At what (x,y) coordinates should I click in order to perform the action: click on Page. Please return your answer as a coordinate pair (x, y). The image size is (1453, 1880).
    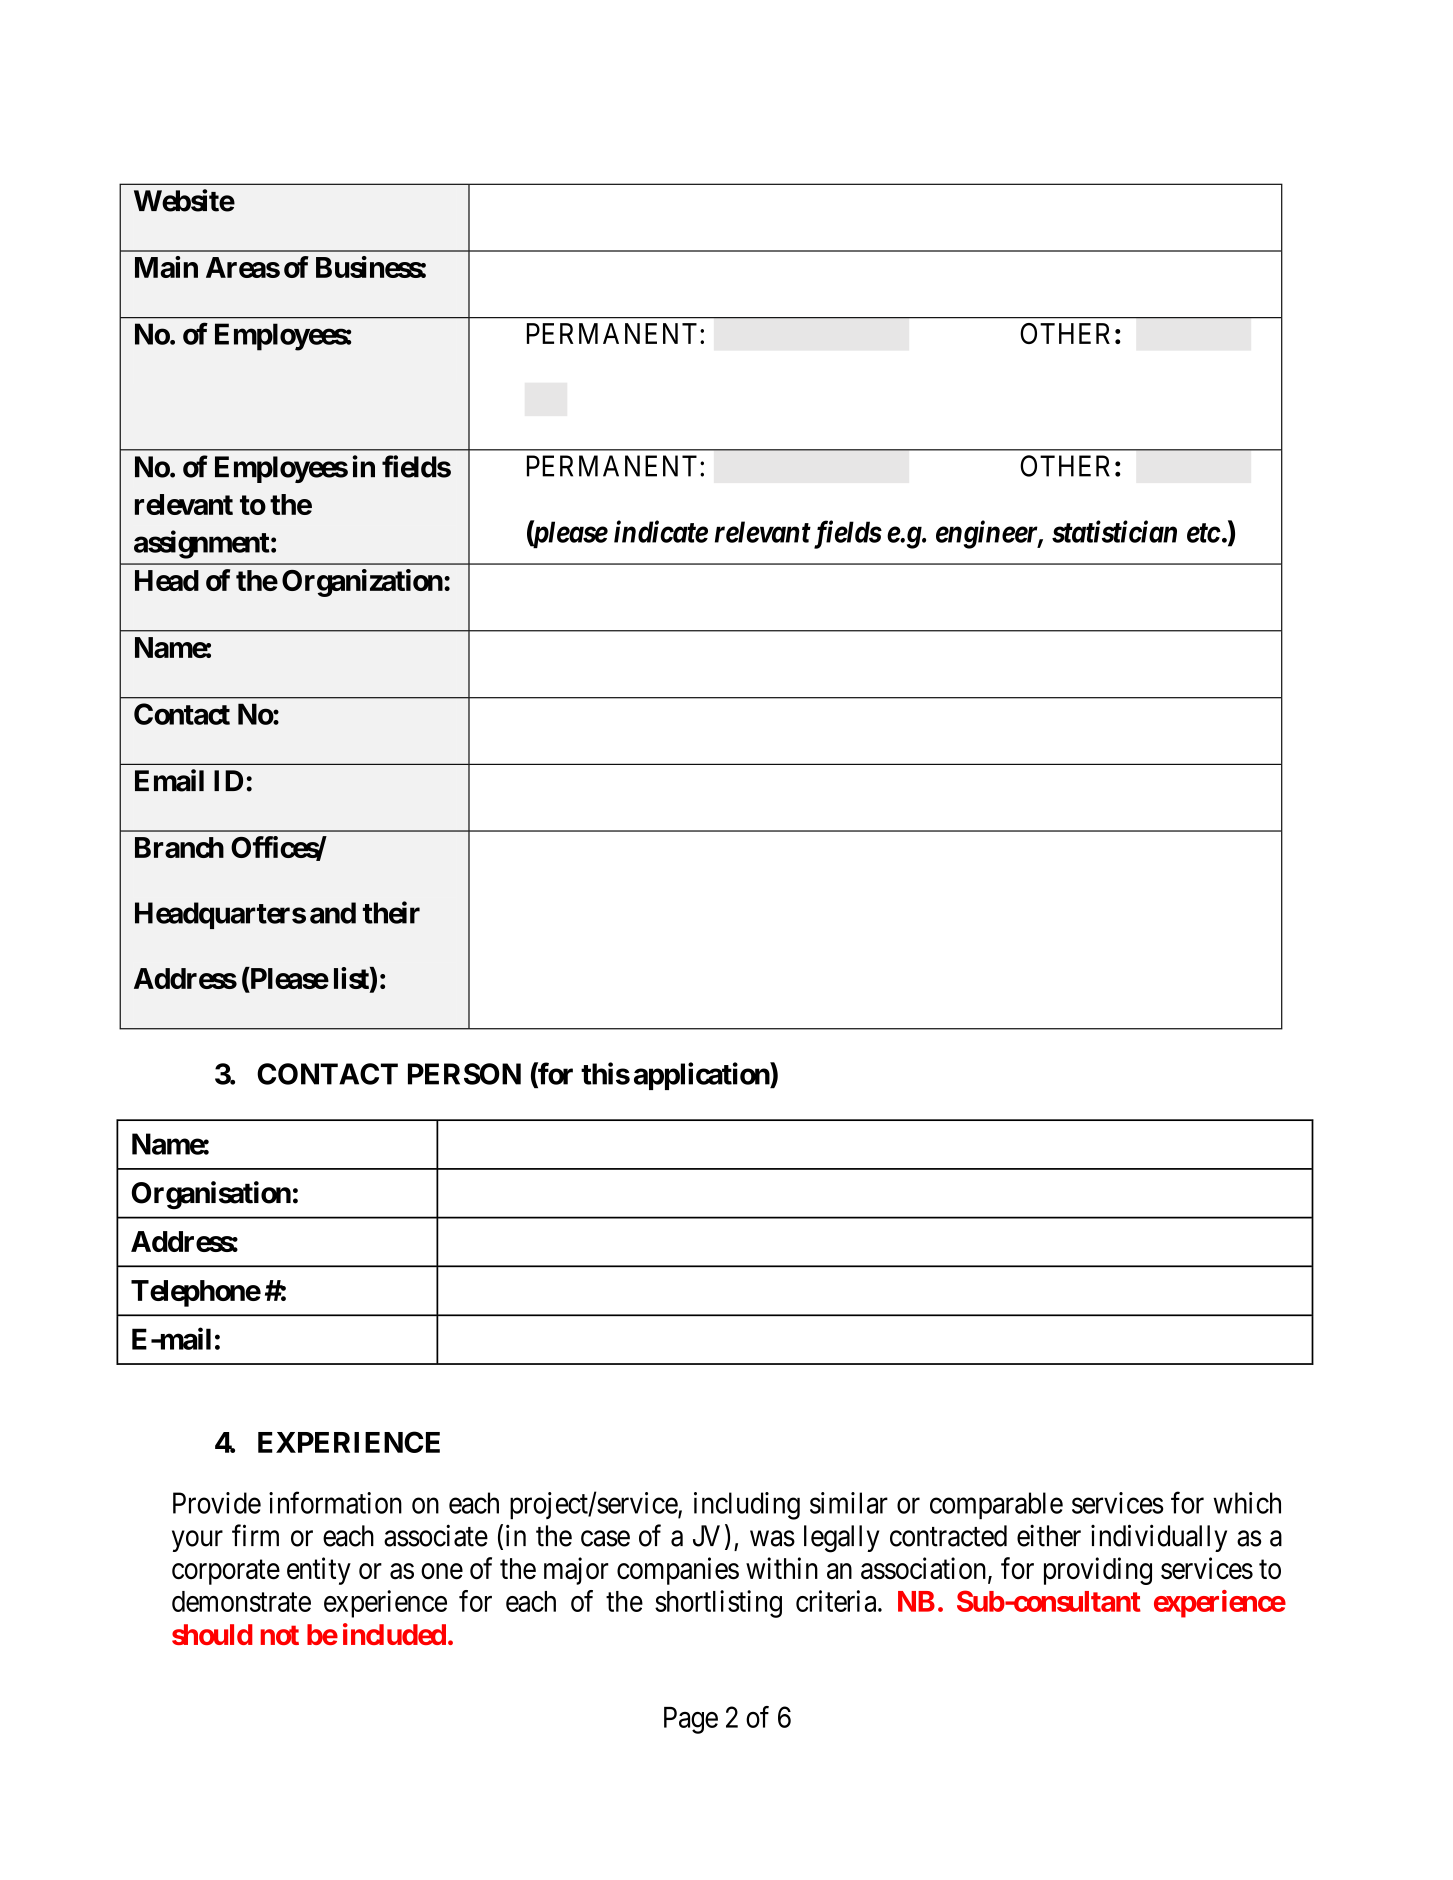
    Looking at the image, I should click on (691, 1720).
